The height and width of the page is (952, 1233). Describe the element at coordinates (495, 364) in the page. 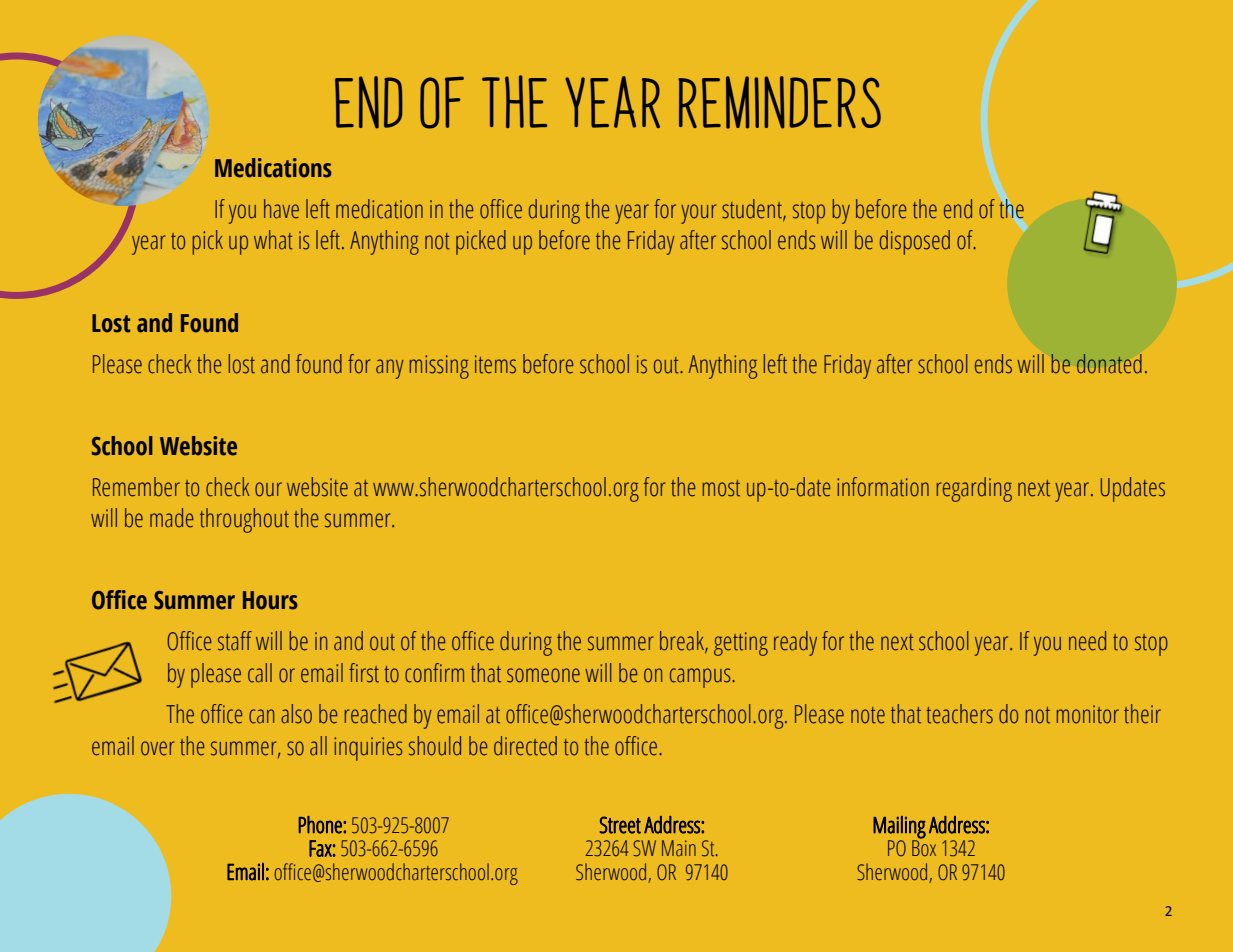

I see `items` at that location.
